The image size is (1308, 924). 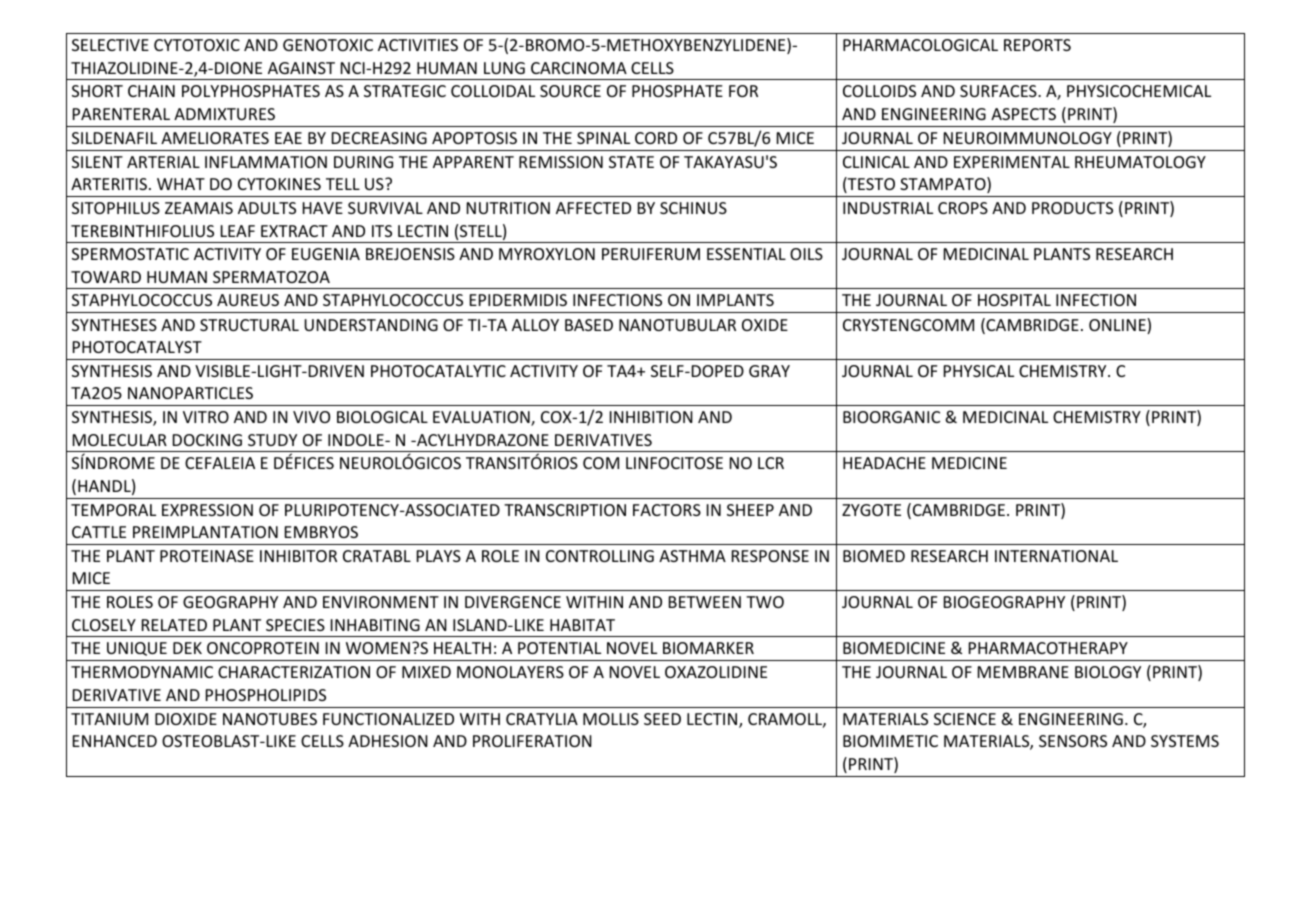 I want to click on CYTOTOXIC, so click(x=197, y=45).
